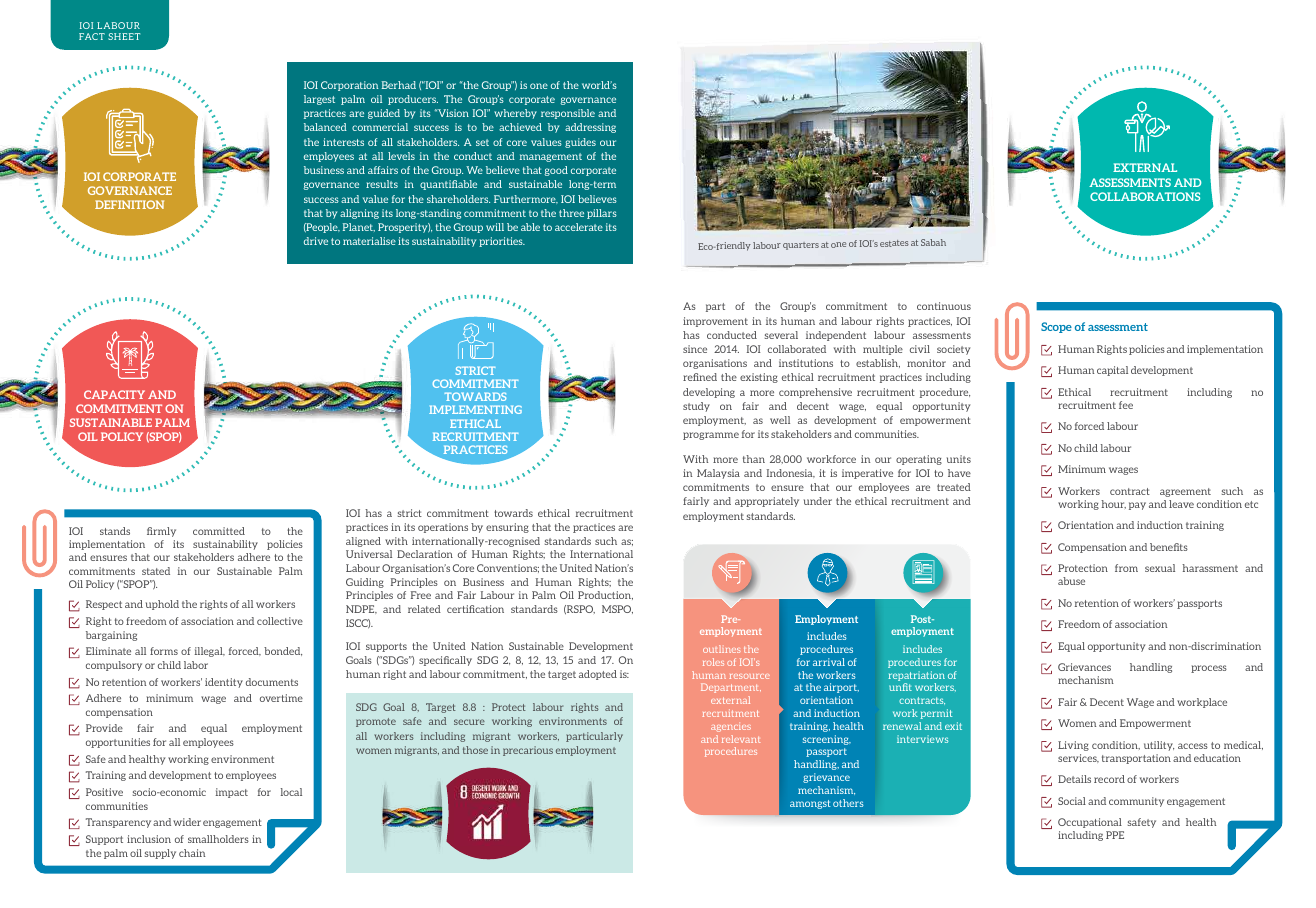 The image size is (1316, 908). What do you see at coordinates (209, 652) in the screenshot?
I see `illegal` at bounding box center [209, 652].
